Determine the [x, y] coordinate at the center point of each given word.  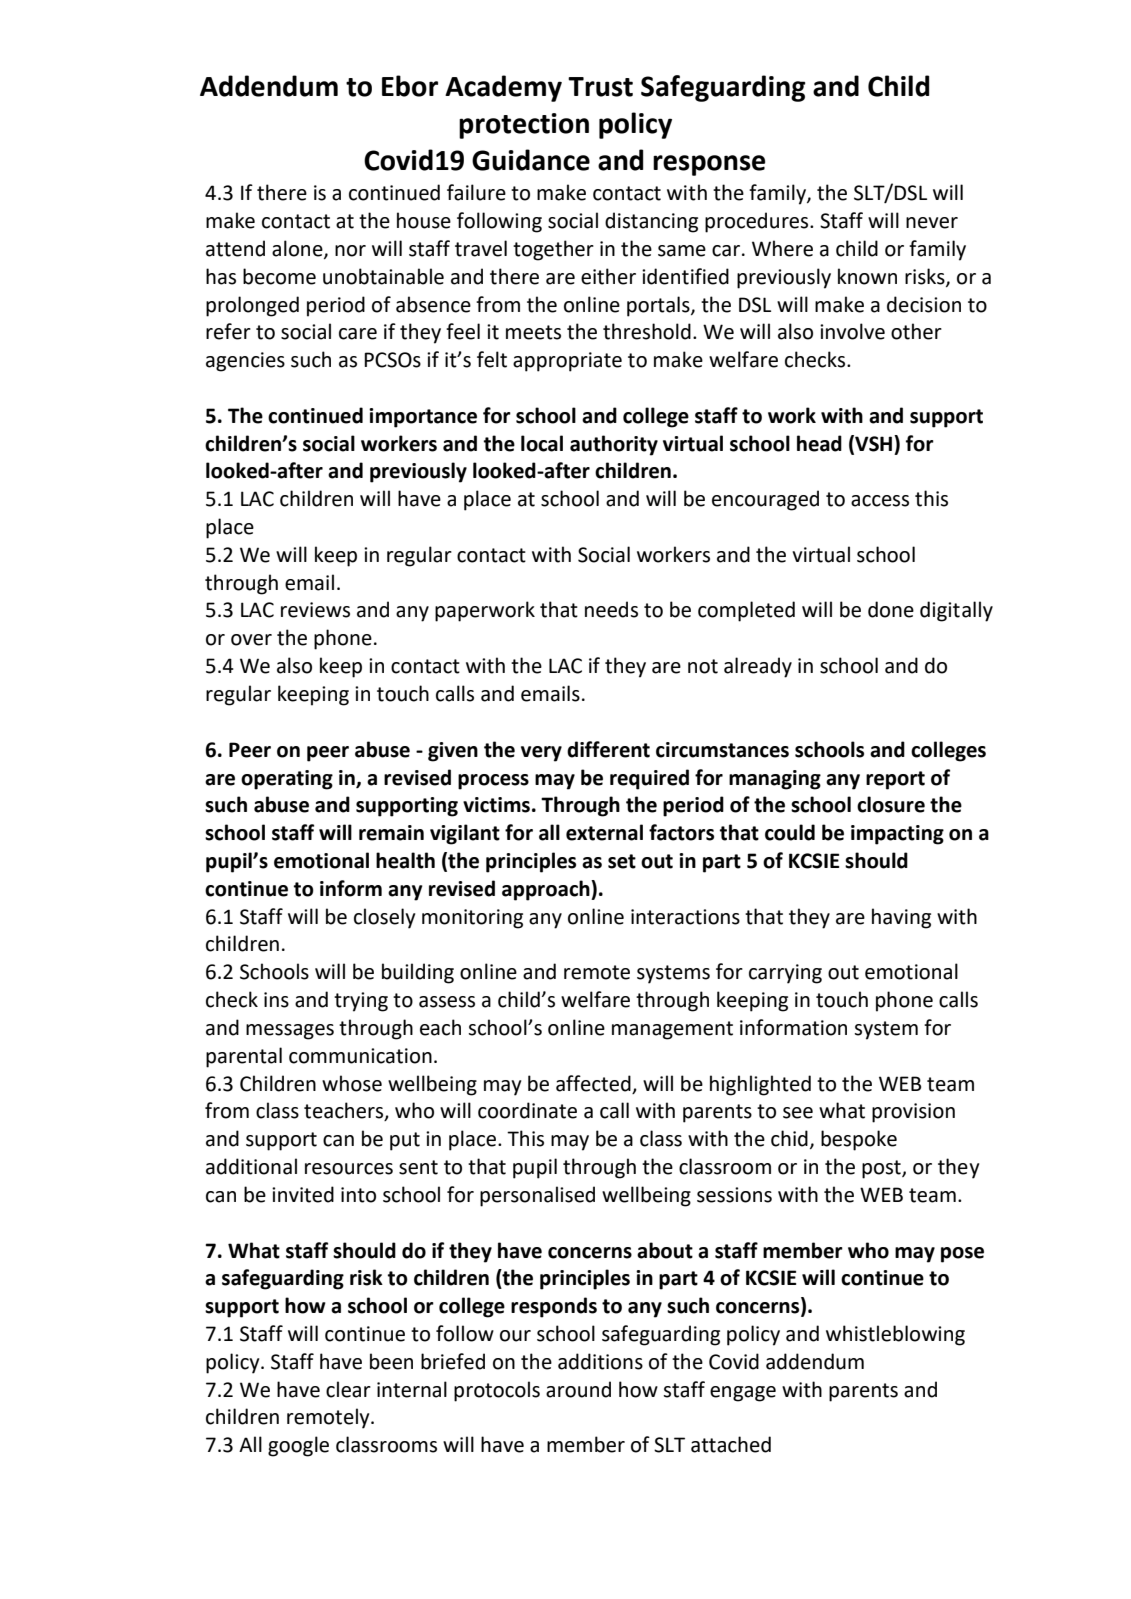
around [578, 1389]
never [932, 223]
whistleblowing [895, 1335]
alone [298, 249]
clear [348, 1389]
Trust [600, 87]
